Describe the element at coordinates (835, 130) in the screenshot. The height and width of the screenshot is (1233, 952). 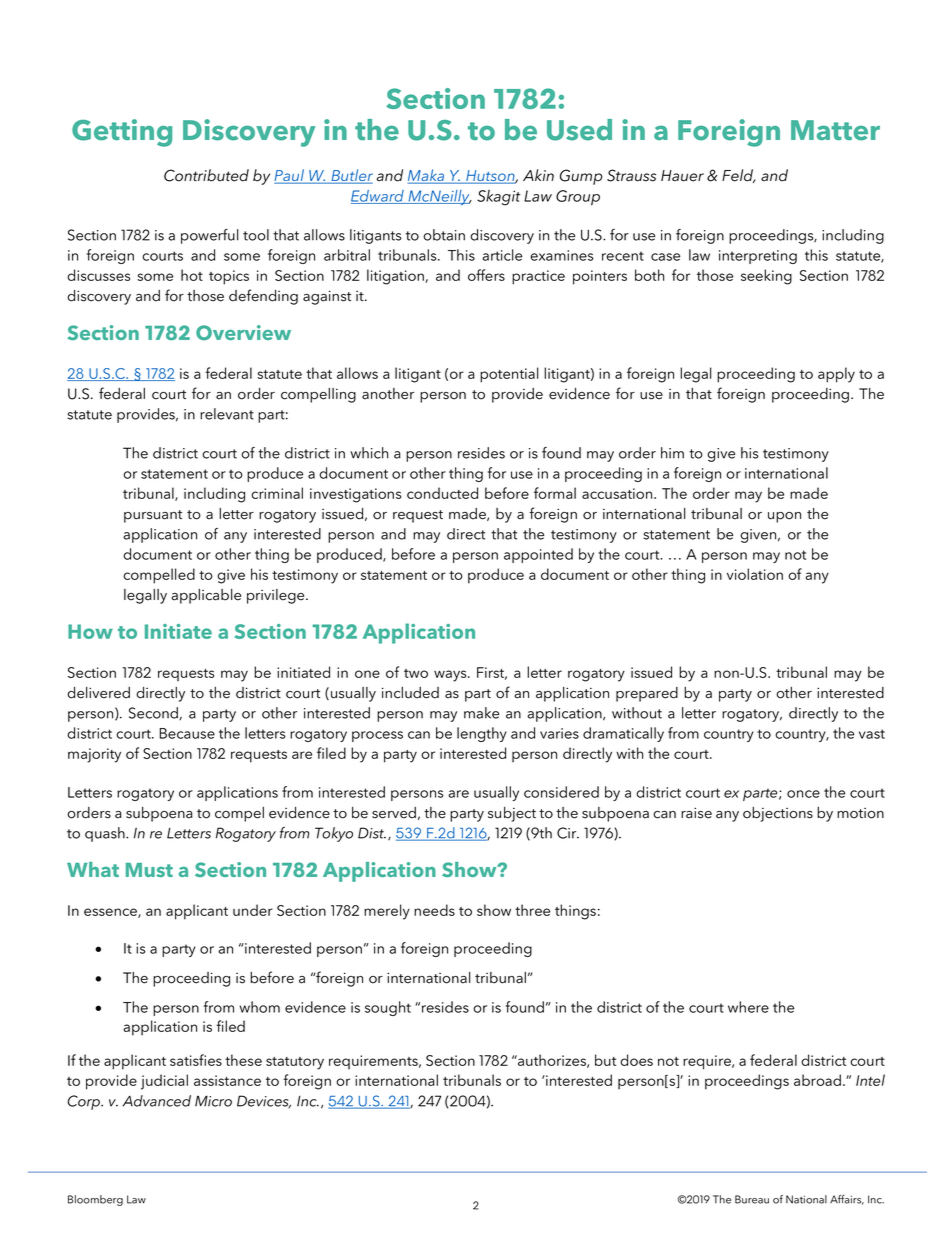
I see `Matter` at that location.
